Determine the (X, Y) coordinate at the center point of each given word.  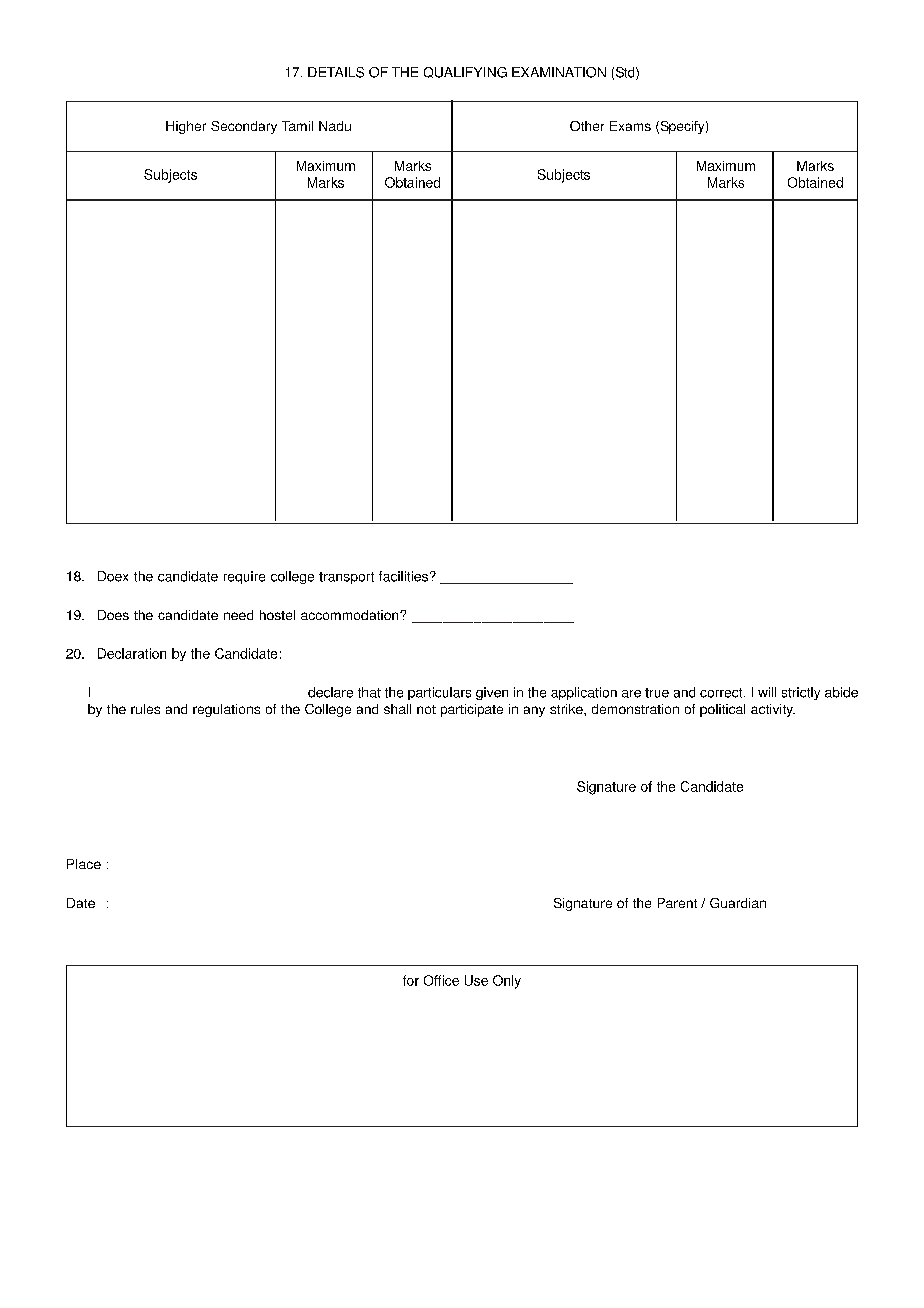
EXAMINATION (559, 72)
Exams (630, 126)
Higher (186, 127)
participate (472, 710)
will (767, 692)
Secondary (244, 127)
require (244, 577)
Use (476, 980)
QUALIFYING (465, 72)
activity (773, 710)
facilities (403, 576)
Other (587, 126)
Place (84, 864)
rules (145, 709)
